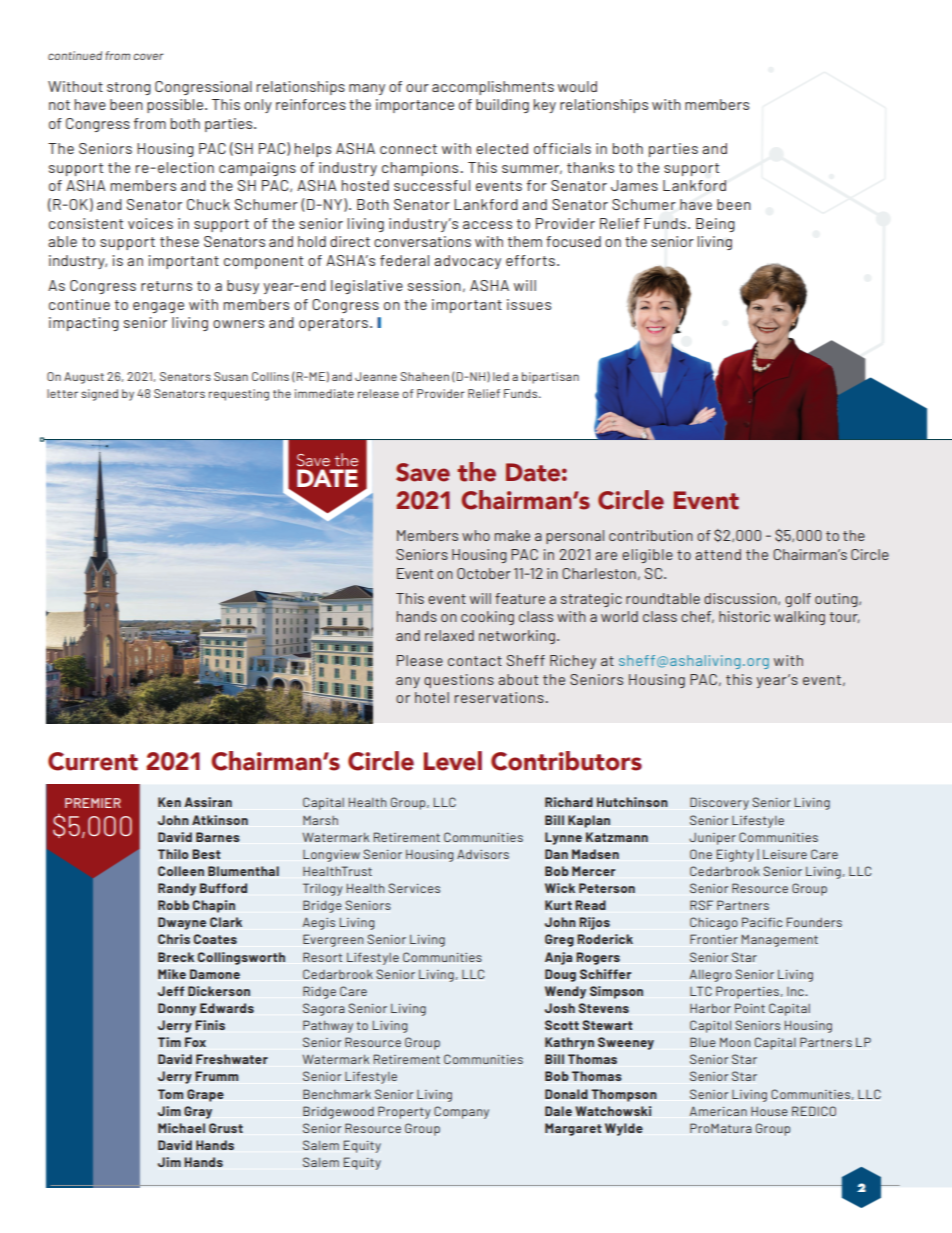  I want to click on Shaheen, so click(424, 376).
